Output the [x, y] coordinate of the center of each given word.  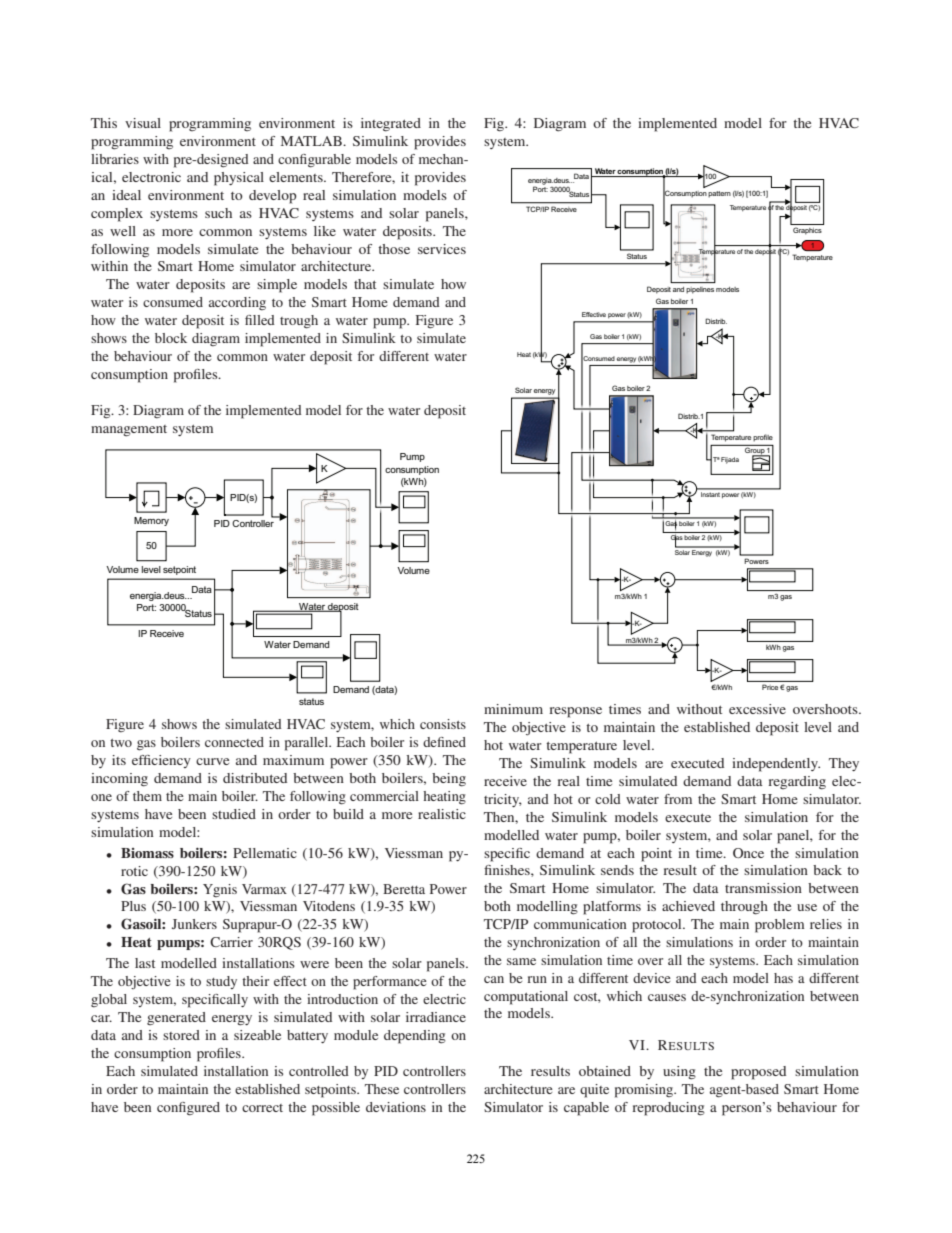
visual [143, 123]
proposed [758, 1073]
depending [415, 1037]
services [442, 249]
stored [181, 1035]
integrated [391, 125]
